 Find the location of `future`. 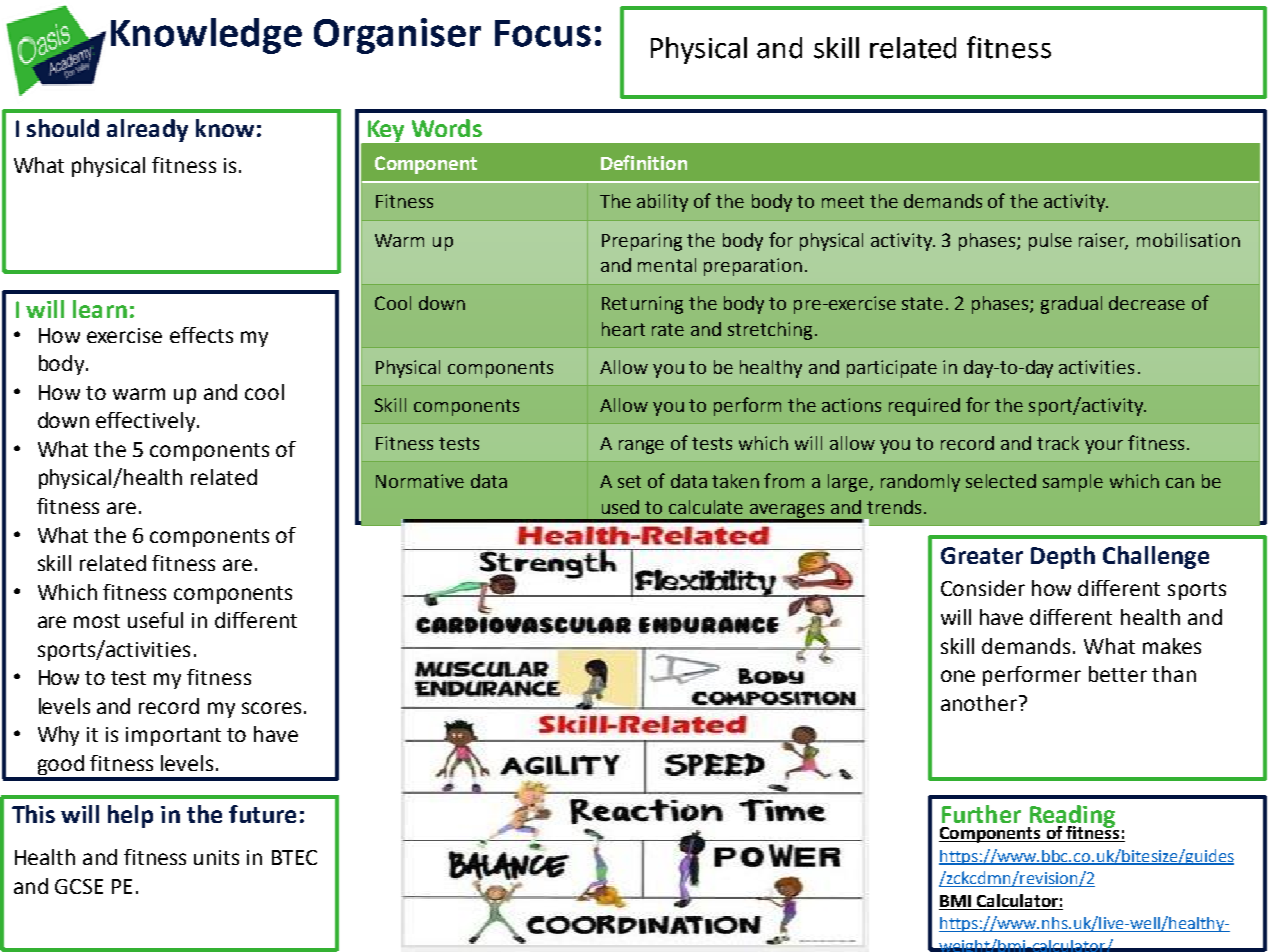

future is located at coordinates (262, 814).
